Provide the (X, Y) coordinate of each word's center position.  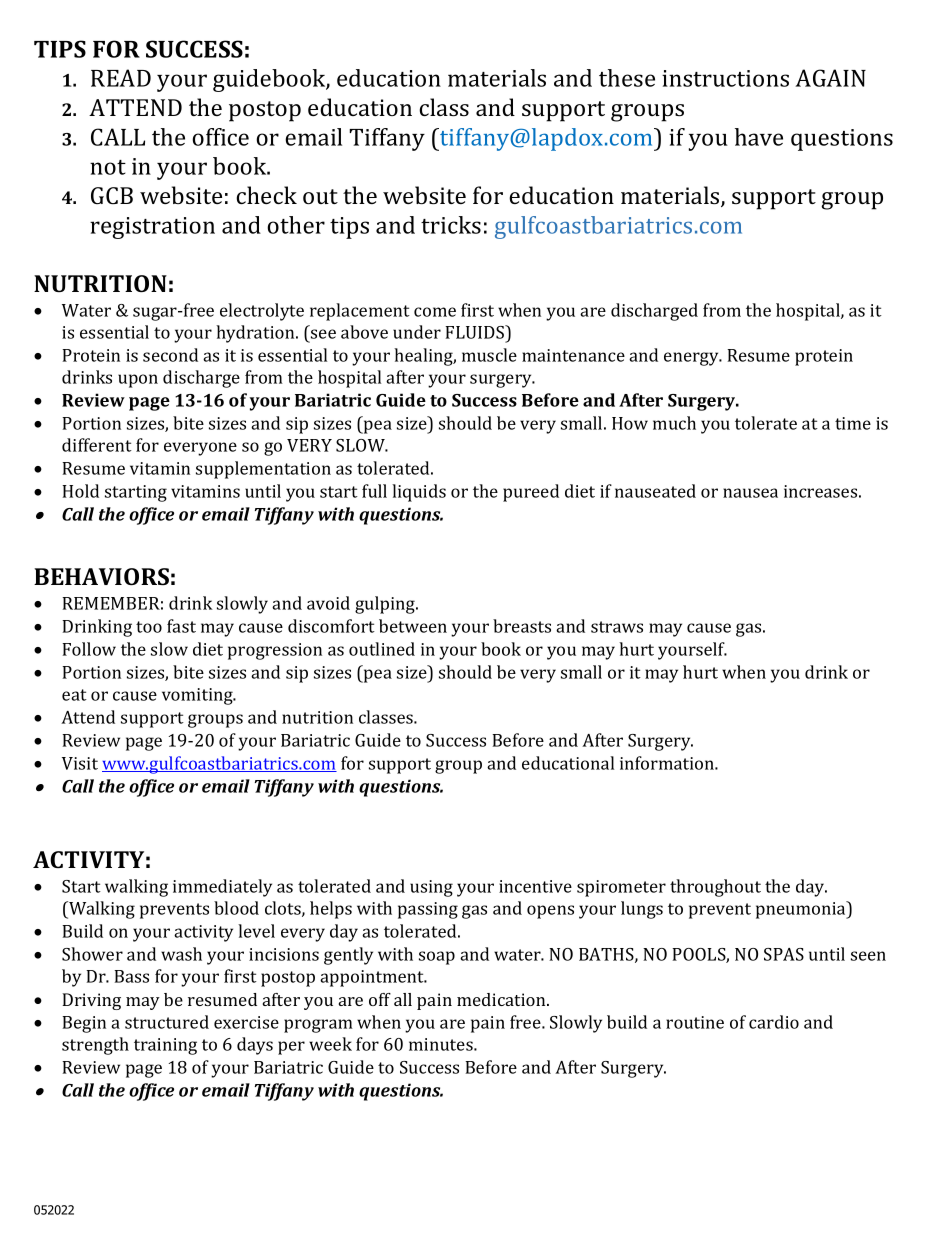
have (759, 137)
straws (617, 627)
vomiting (198, 696)
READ (121, 78)
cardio (774, 1022)
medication (502, 999)
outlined (382, 649)
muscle (489, 355)
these (627, 78)
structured (167, 1022)
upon (138, 381)
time (853, 423)
